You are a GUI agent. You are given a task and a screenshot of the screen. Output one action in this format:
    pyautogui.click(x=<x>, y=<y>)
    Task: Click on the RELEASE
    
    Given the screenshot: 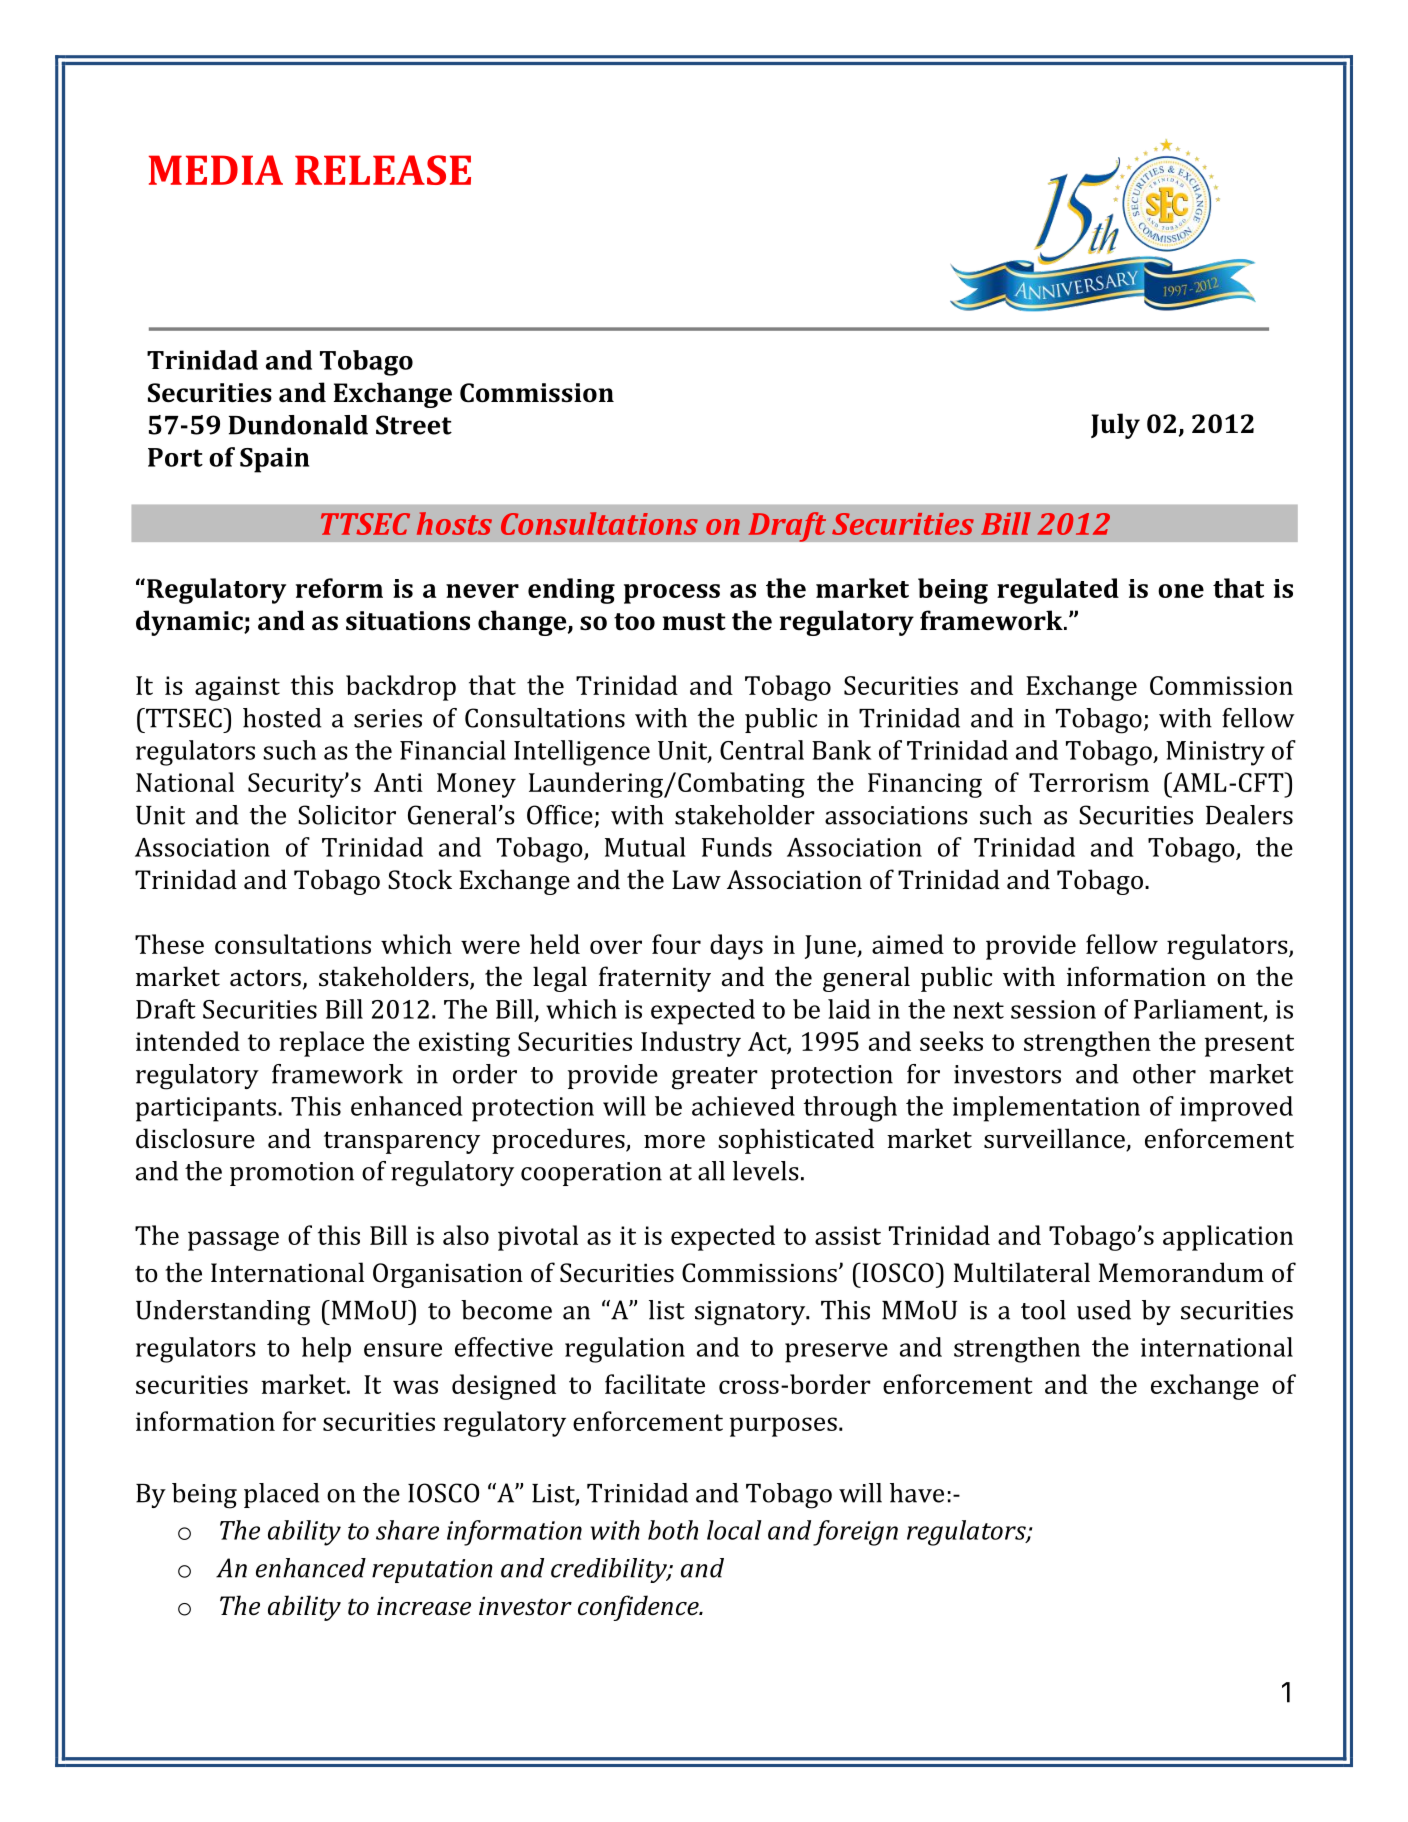 What is the action you would take?
    pyautogui.click(x=383, y=170)
